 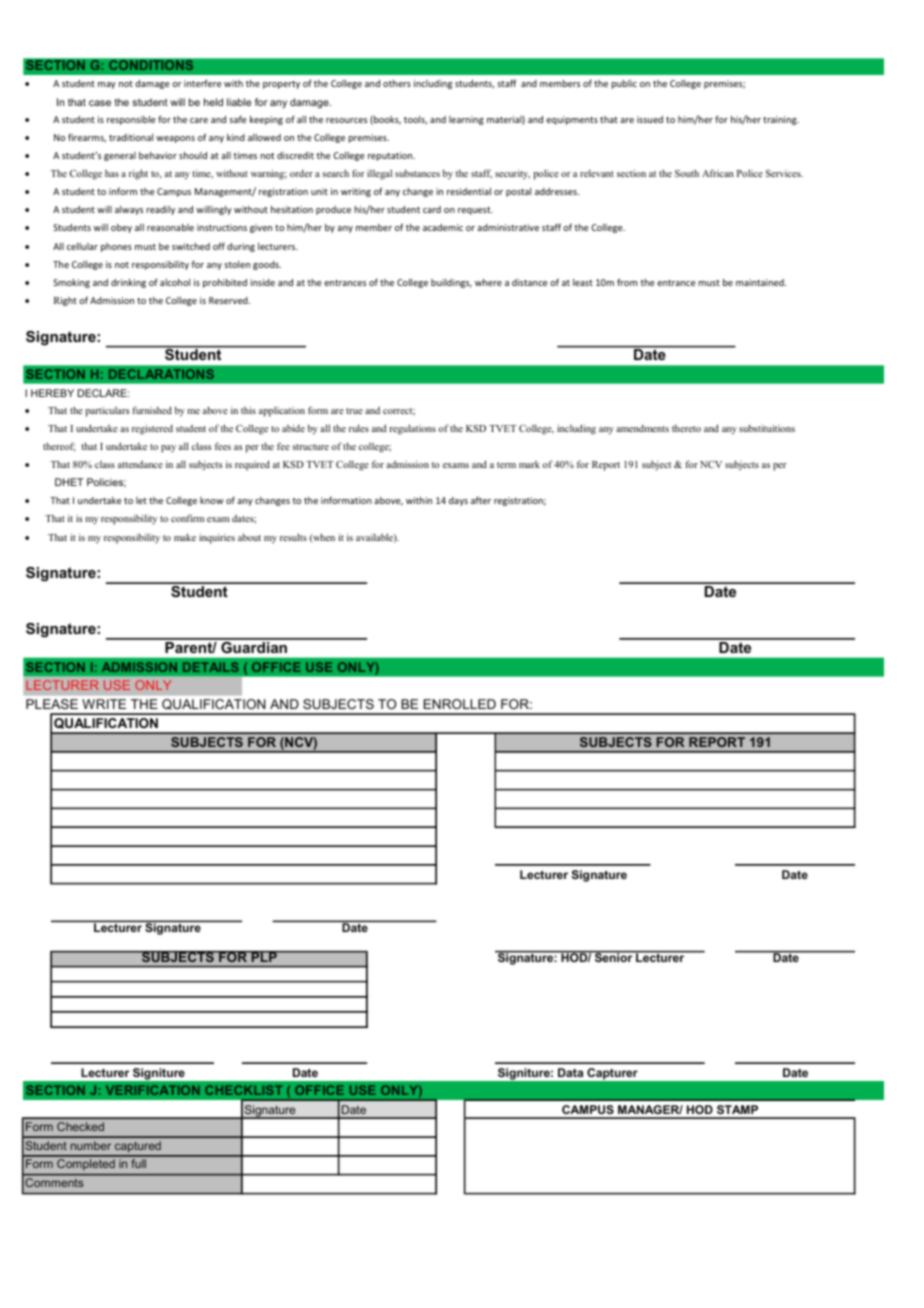 I want to click on amendments, so click(x=642, y=428).
